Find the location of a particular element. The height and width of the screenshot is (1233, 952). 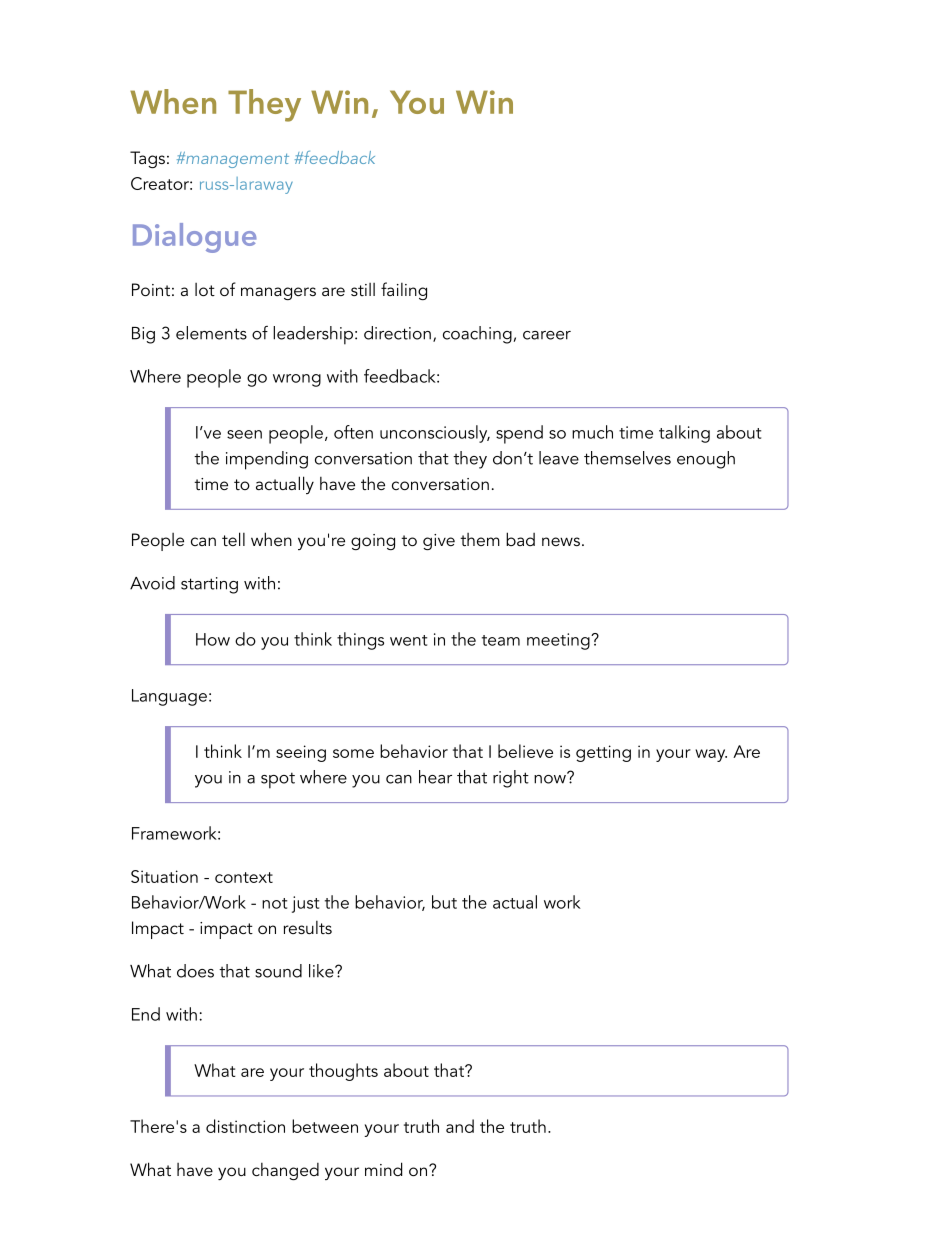

distinction is located at coordinates (245, 1126).
